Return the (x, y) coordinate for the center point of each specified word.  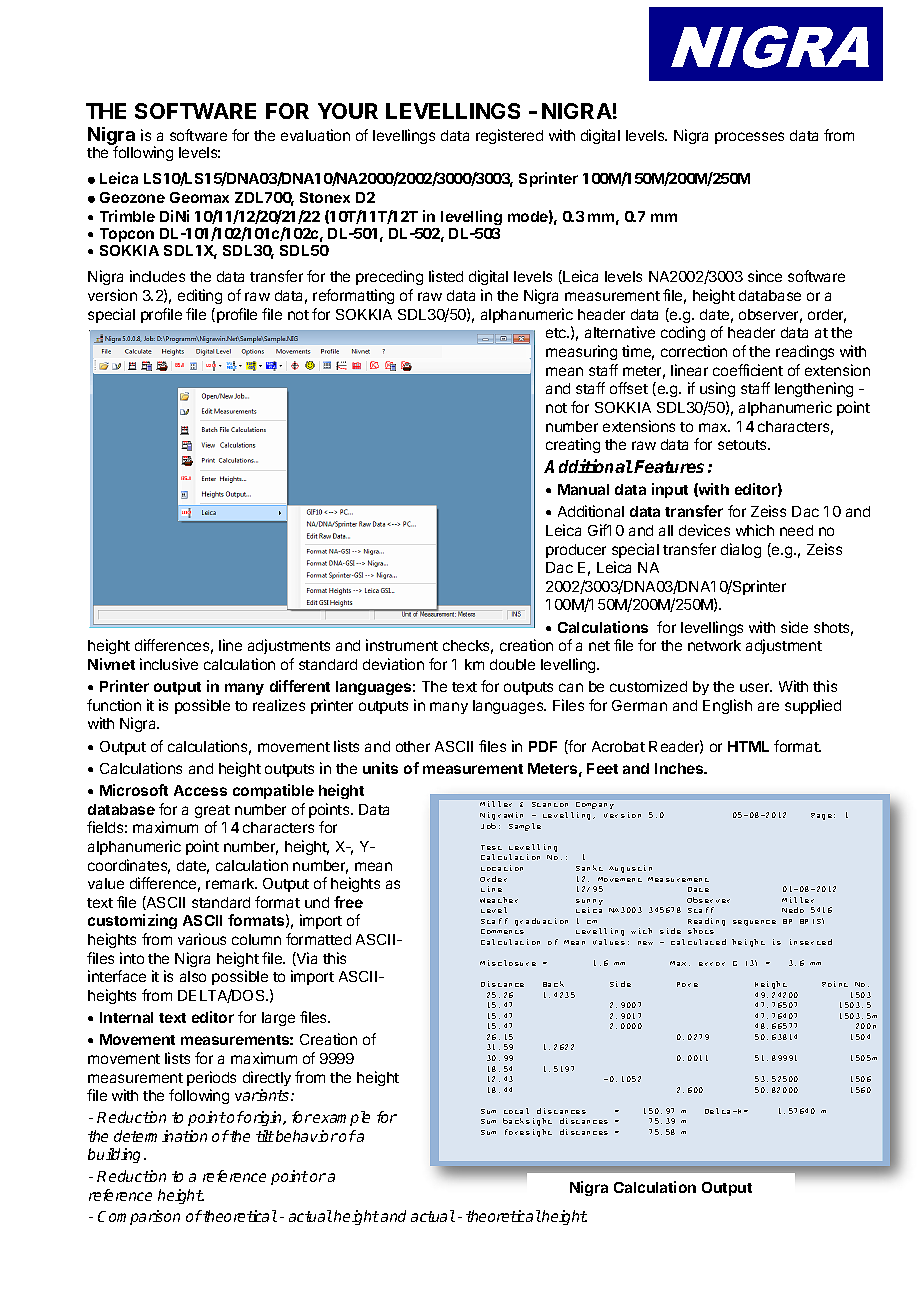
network (714, 645)
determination (160, 1136)
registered (509, 136)
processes (749, 138)
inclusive (169, 664)
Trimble (127, 216)
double (512, 664)
